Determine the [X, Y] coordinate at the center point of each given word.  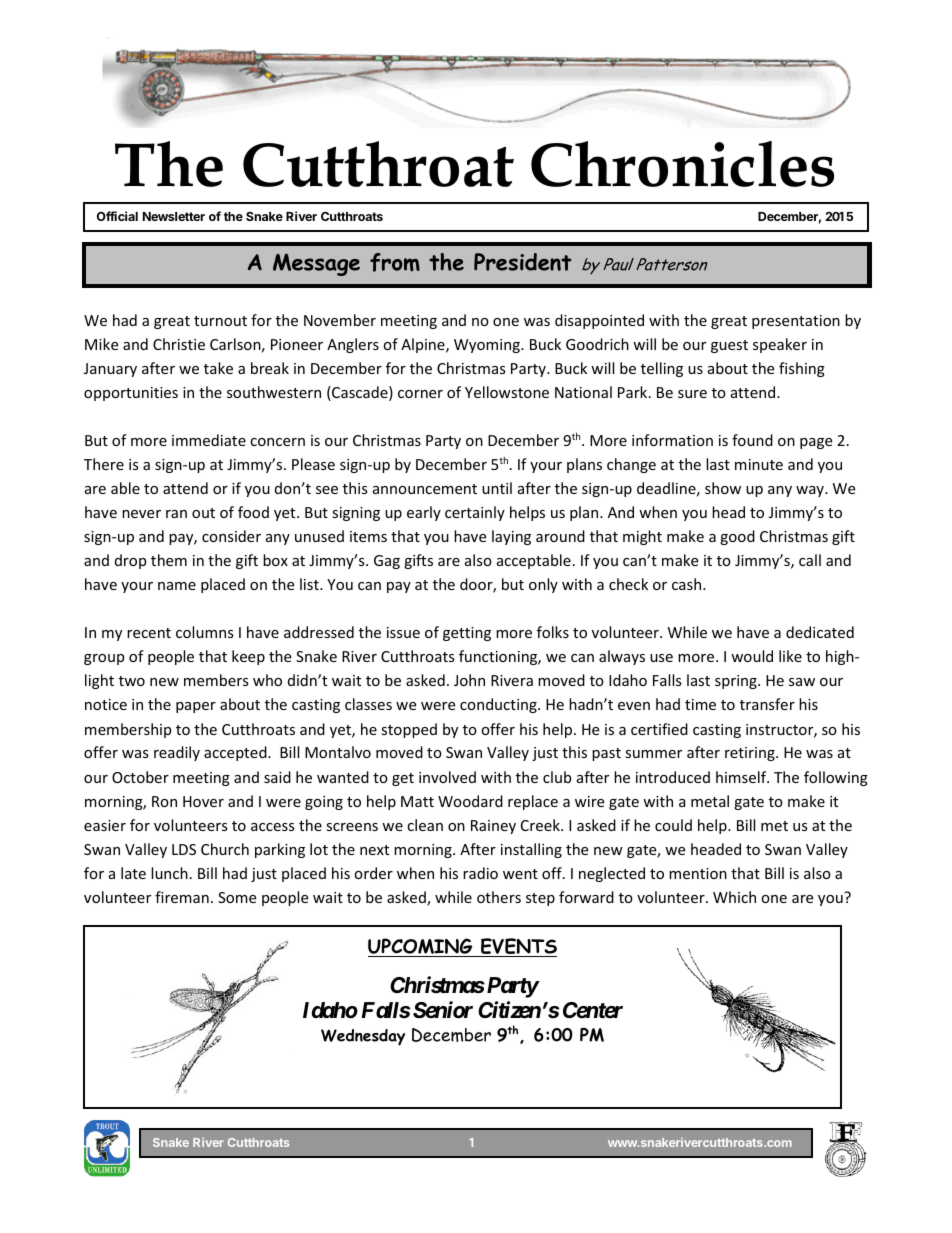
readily [177, 753]
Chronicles [682, 164]
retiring [751, 754]
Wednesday [363, 1037]
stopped [409, 730]
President [522, 262]
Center [593, 1010]
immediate [209, 440]
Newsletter [174, 216]
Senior [443, 1010]
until [497, 488]
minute [759, 464]
